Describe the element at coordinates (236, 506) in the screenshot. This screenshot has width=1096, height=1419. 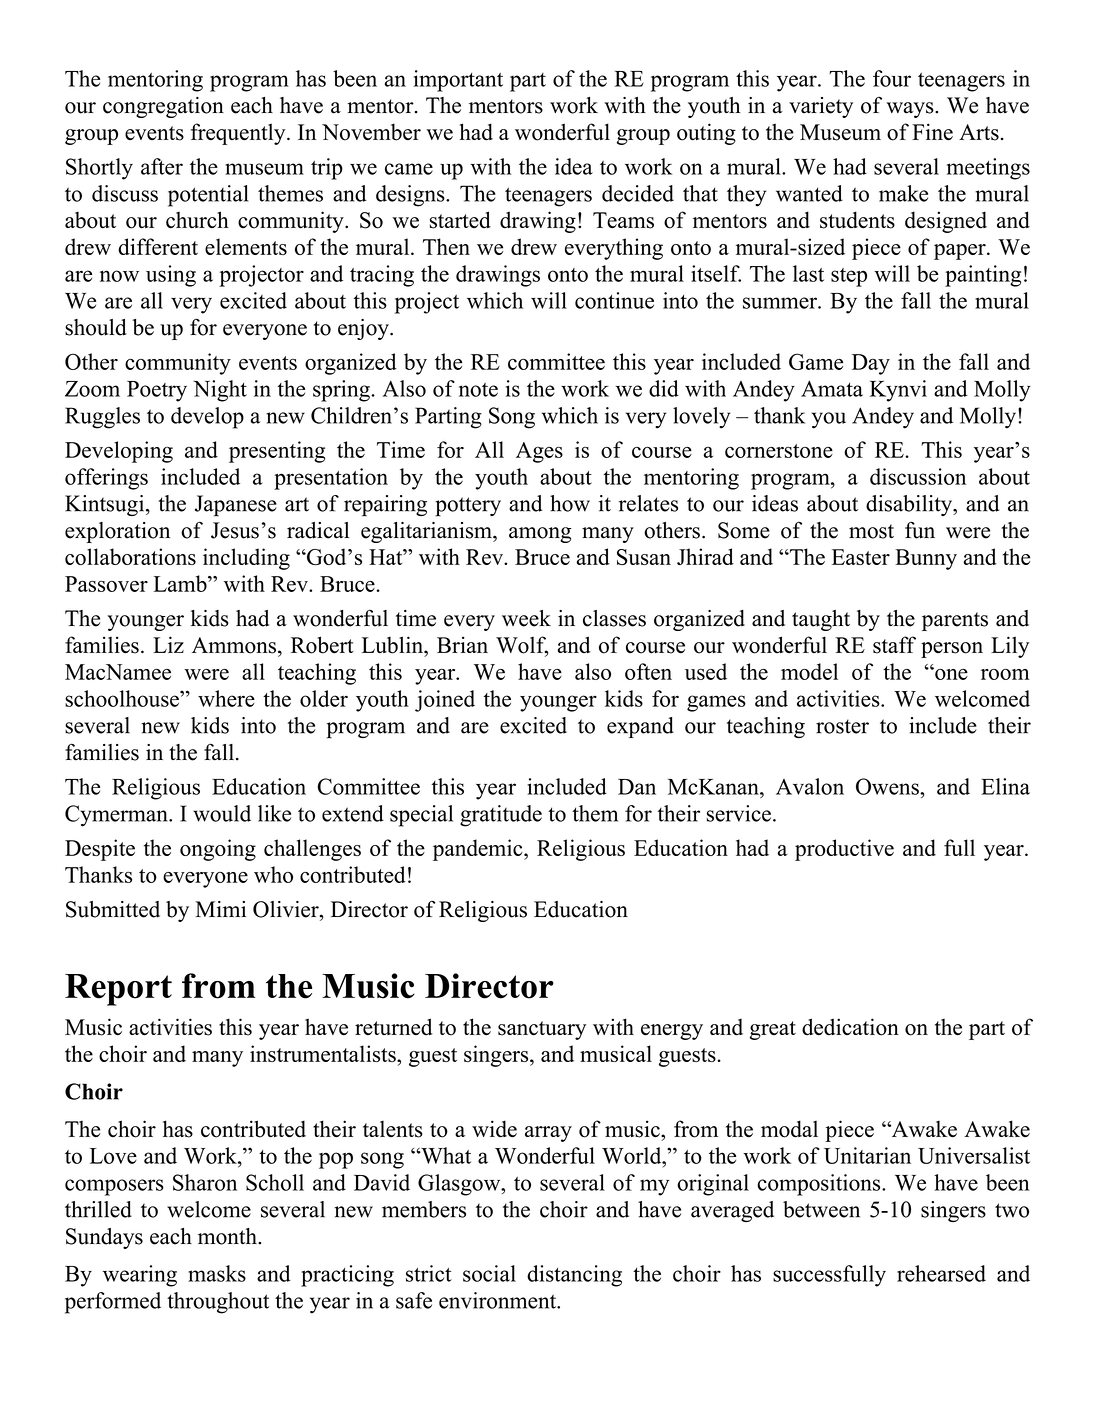
I see `Japanese` at that location.
